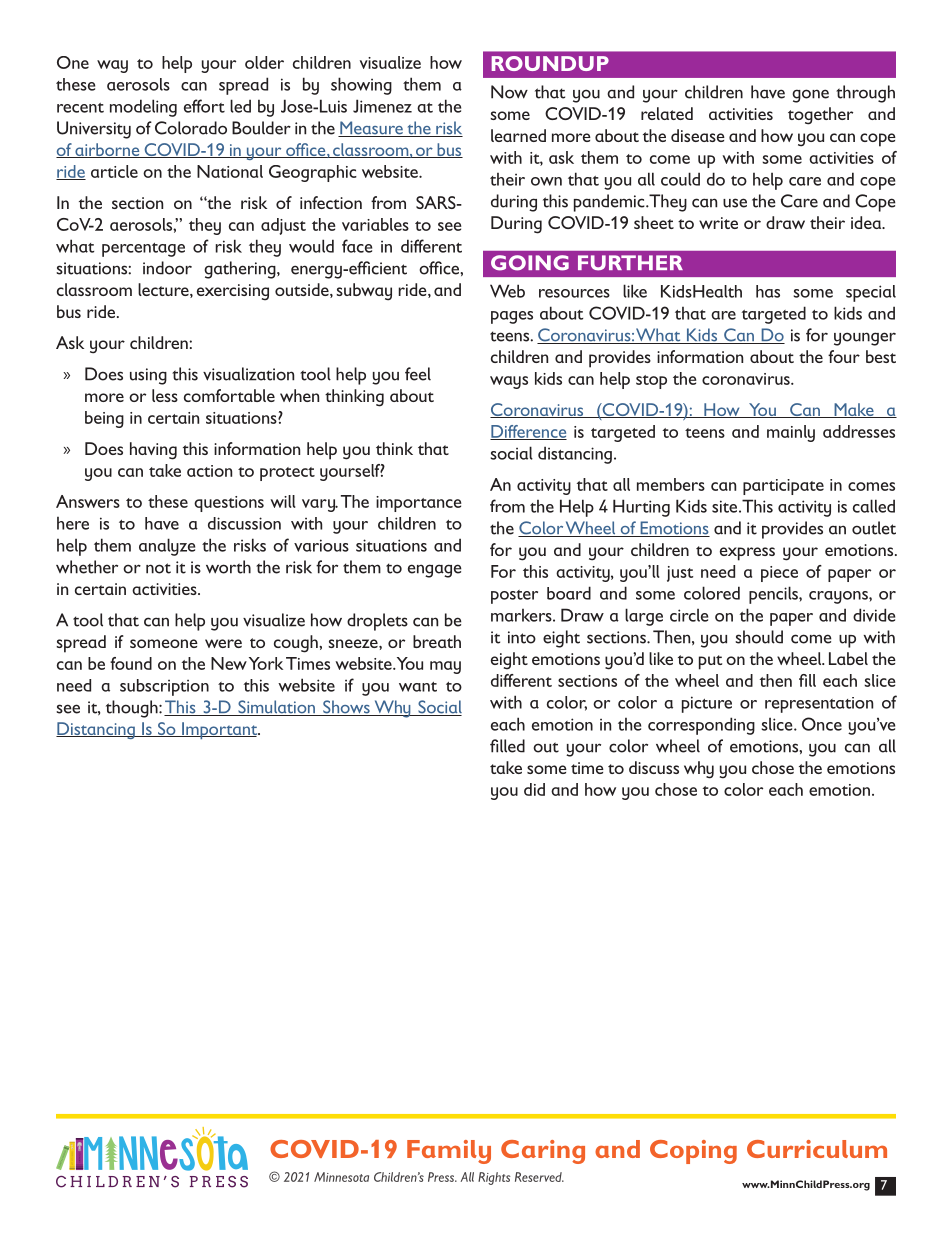  I want to click on breath, so click(437, 641).
